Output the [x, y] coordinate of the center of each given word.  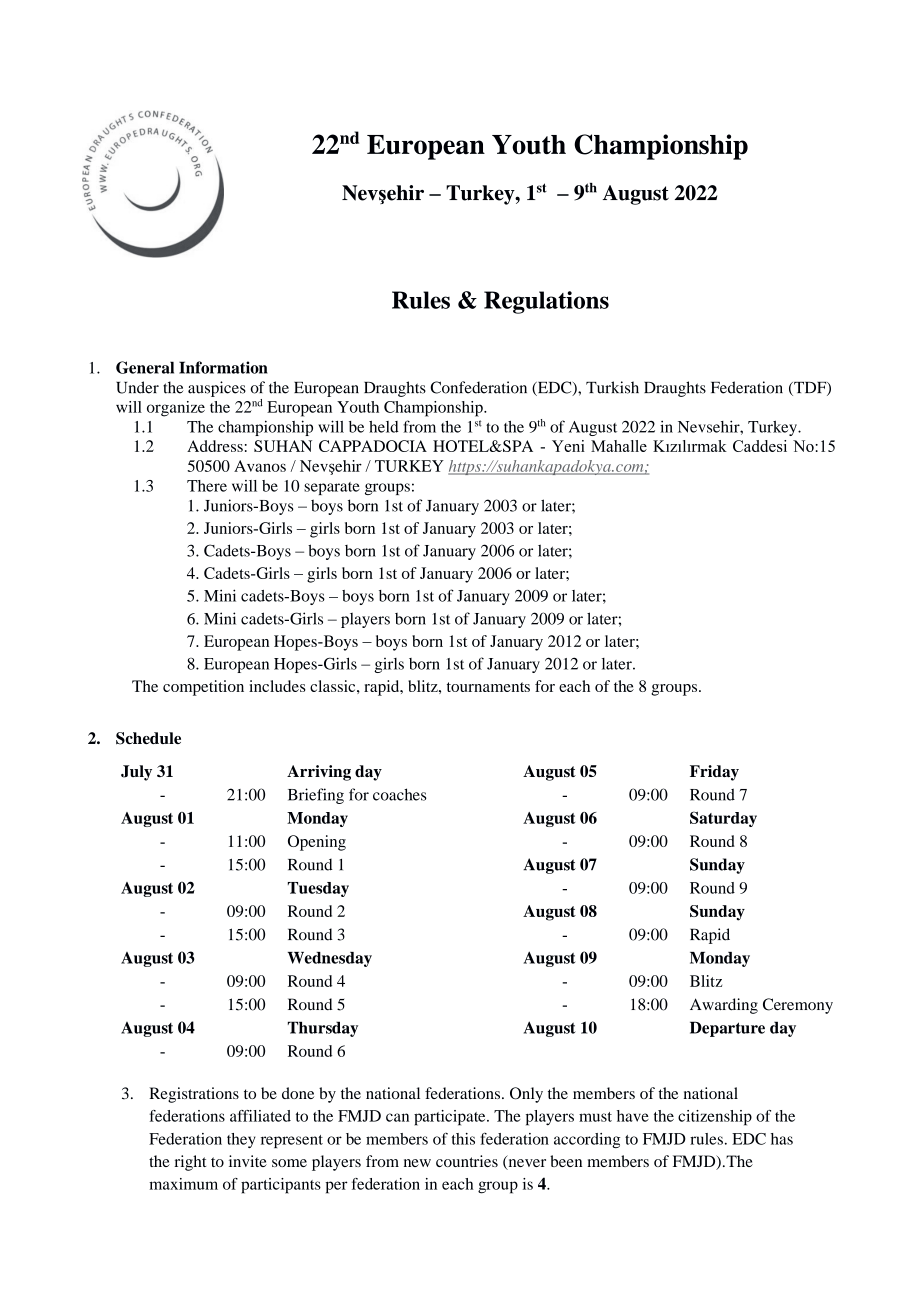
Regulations [546, 302]
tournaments [488, 687]
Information [223, 367]
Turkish [612, 387]
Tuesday [318, 889]
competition [203, 688]
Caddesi [760, 446]
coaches [400, 794]
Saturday [723, 819]
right [190, 1163]
